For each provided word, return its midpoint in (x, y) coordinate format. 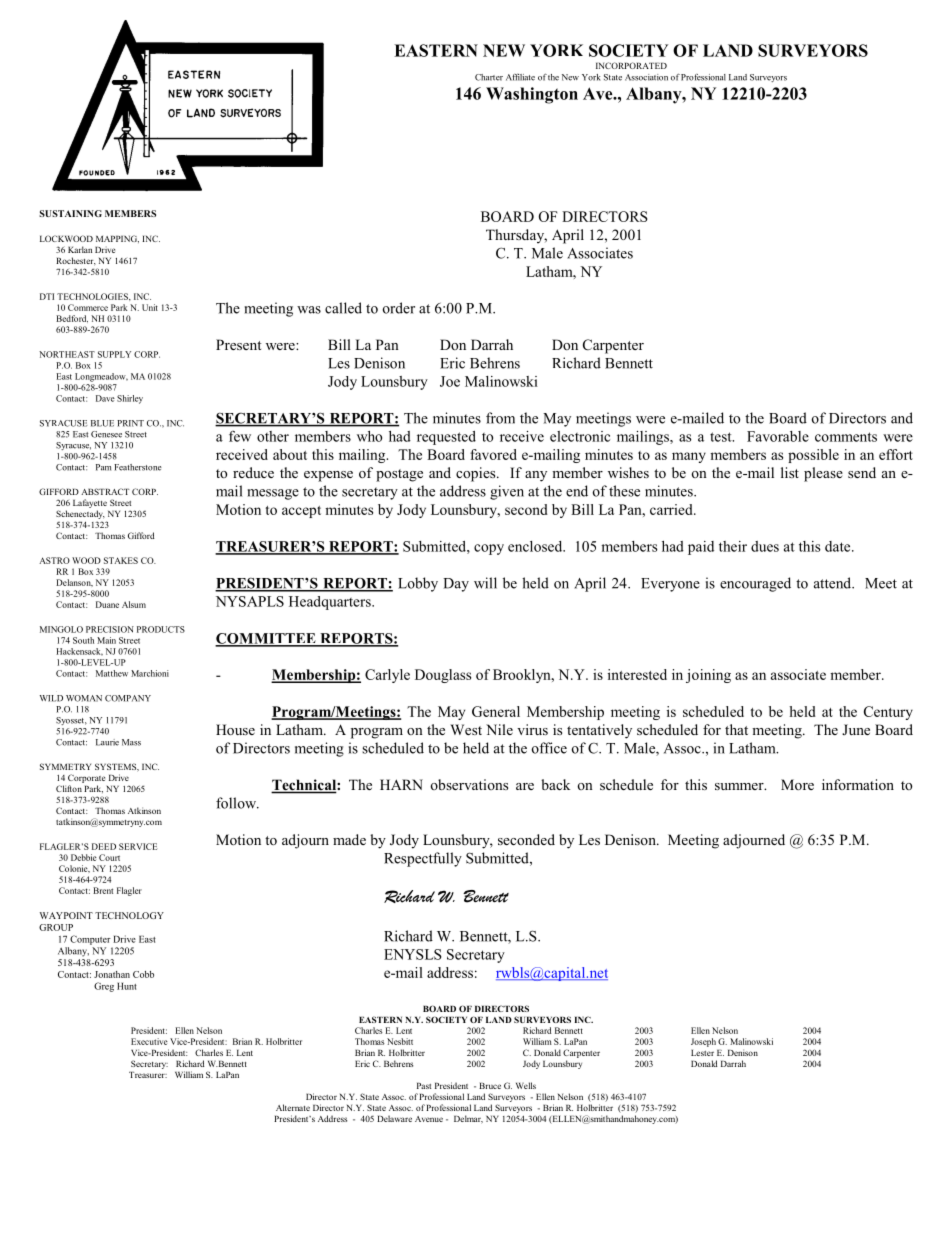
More (797, 784)
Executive (149, 1041)
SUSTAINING (70, 213)
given (507, 492)
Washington (532, 95)
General (496, 711)
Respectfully (423, 859)
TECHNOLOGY (129, 915)
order (399, 308)
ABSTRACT (105, 491)
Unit (150, 307)
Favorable (778, 436)
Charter (489, 77)
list (790, 472)
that (736, 729)
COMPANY (128, 698)
